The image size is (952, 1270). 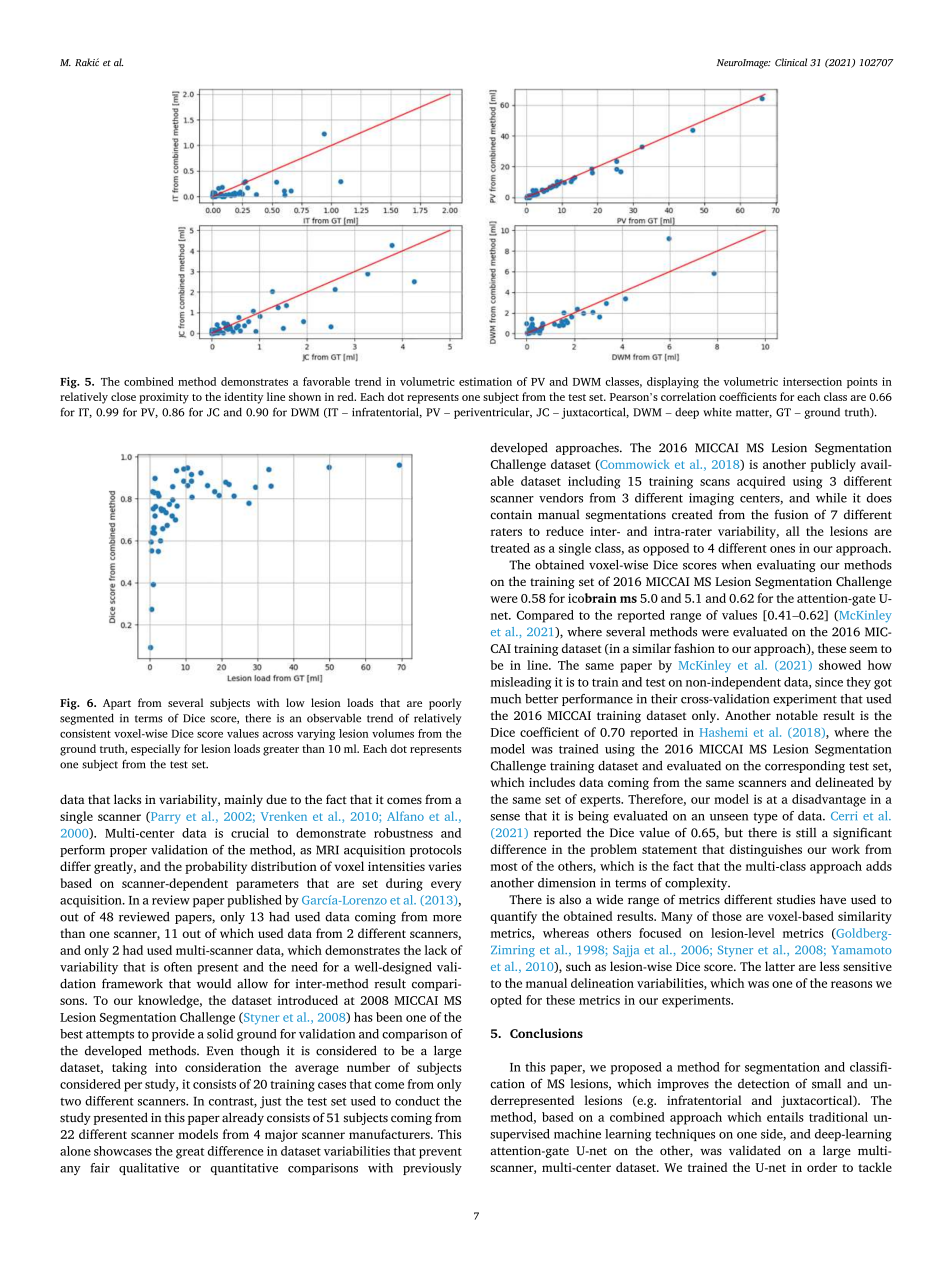 I want to click on points, so click(x=862, y=382).
